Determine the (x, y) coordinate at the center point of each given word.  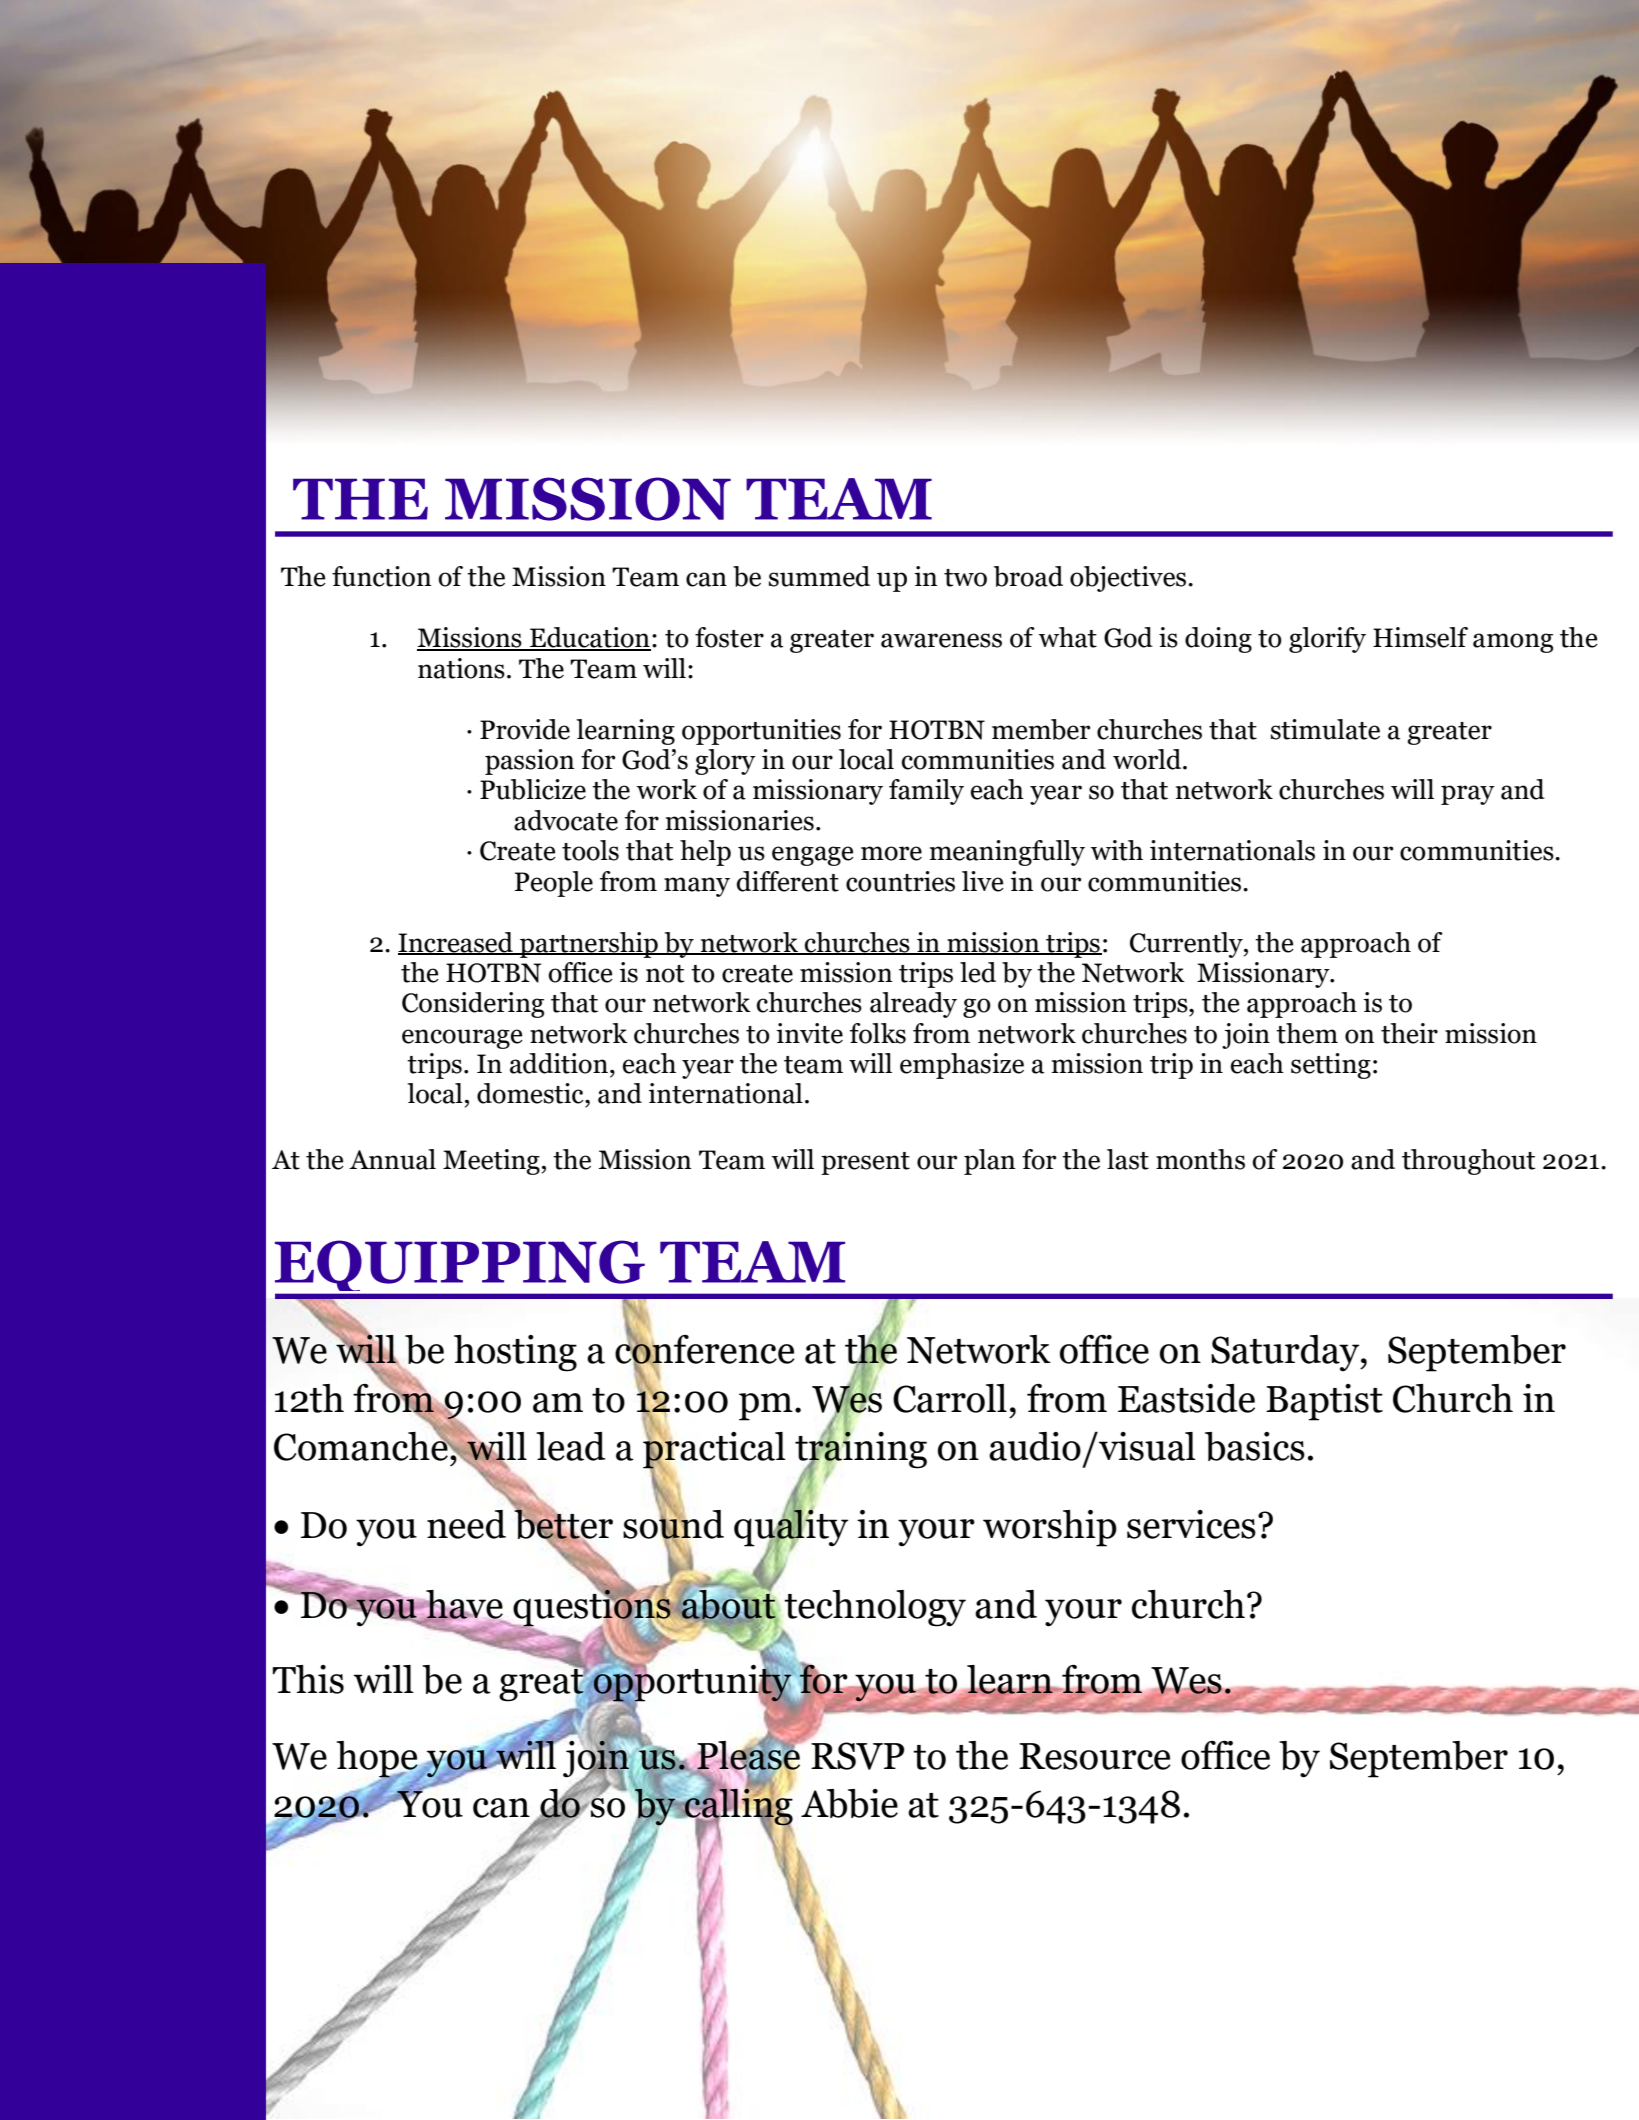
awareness (941, 640)
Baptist (1324, 1402)
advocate (566, 820)
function (382, 576)
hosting (515, 1353)
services (1191, 1524)
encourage (462, 1039)
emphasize (962, 1066)
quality (791, 1528)
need (466, 1524)
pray (1468, 795)
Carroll (950, 1398)
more (891, 853)
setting (1331, 1066)
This (308, 1679)
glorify (1327, 640)
